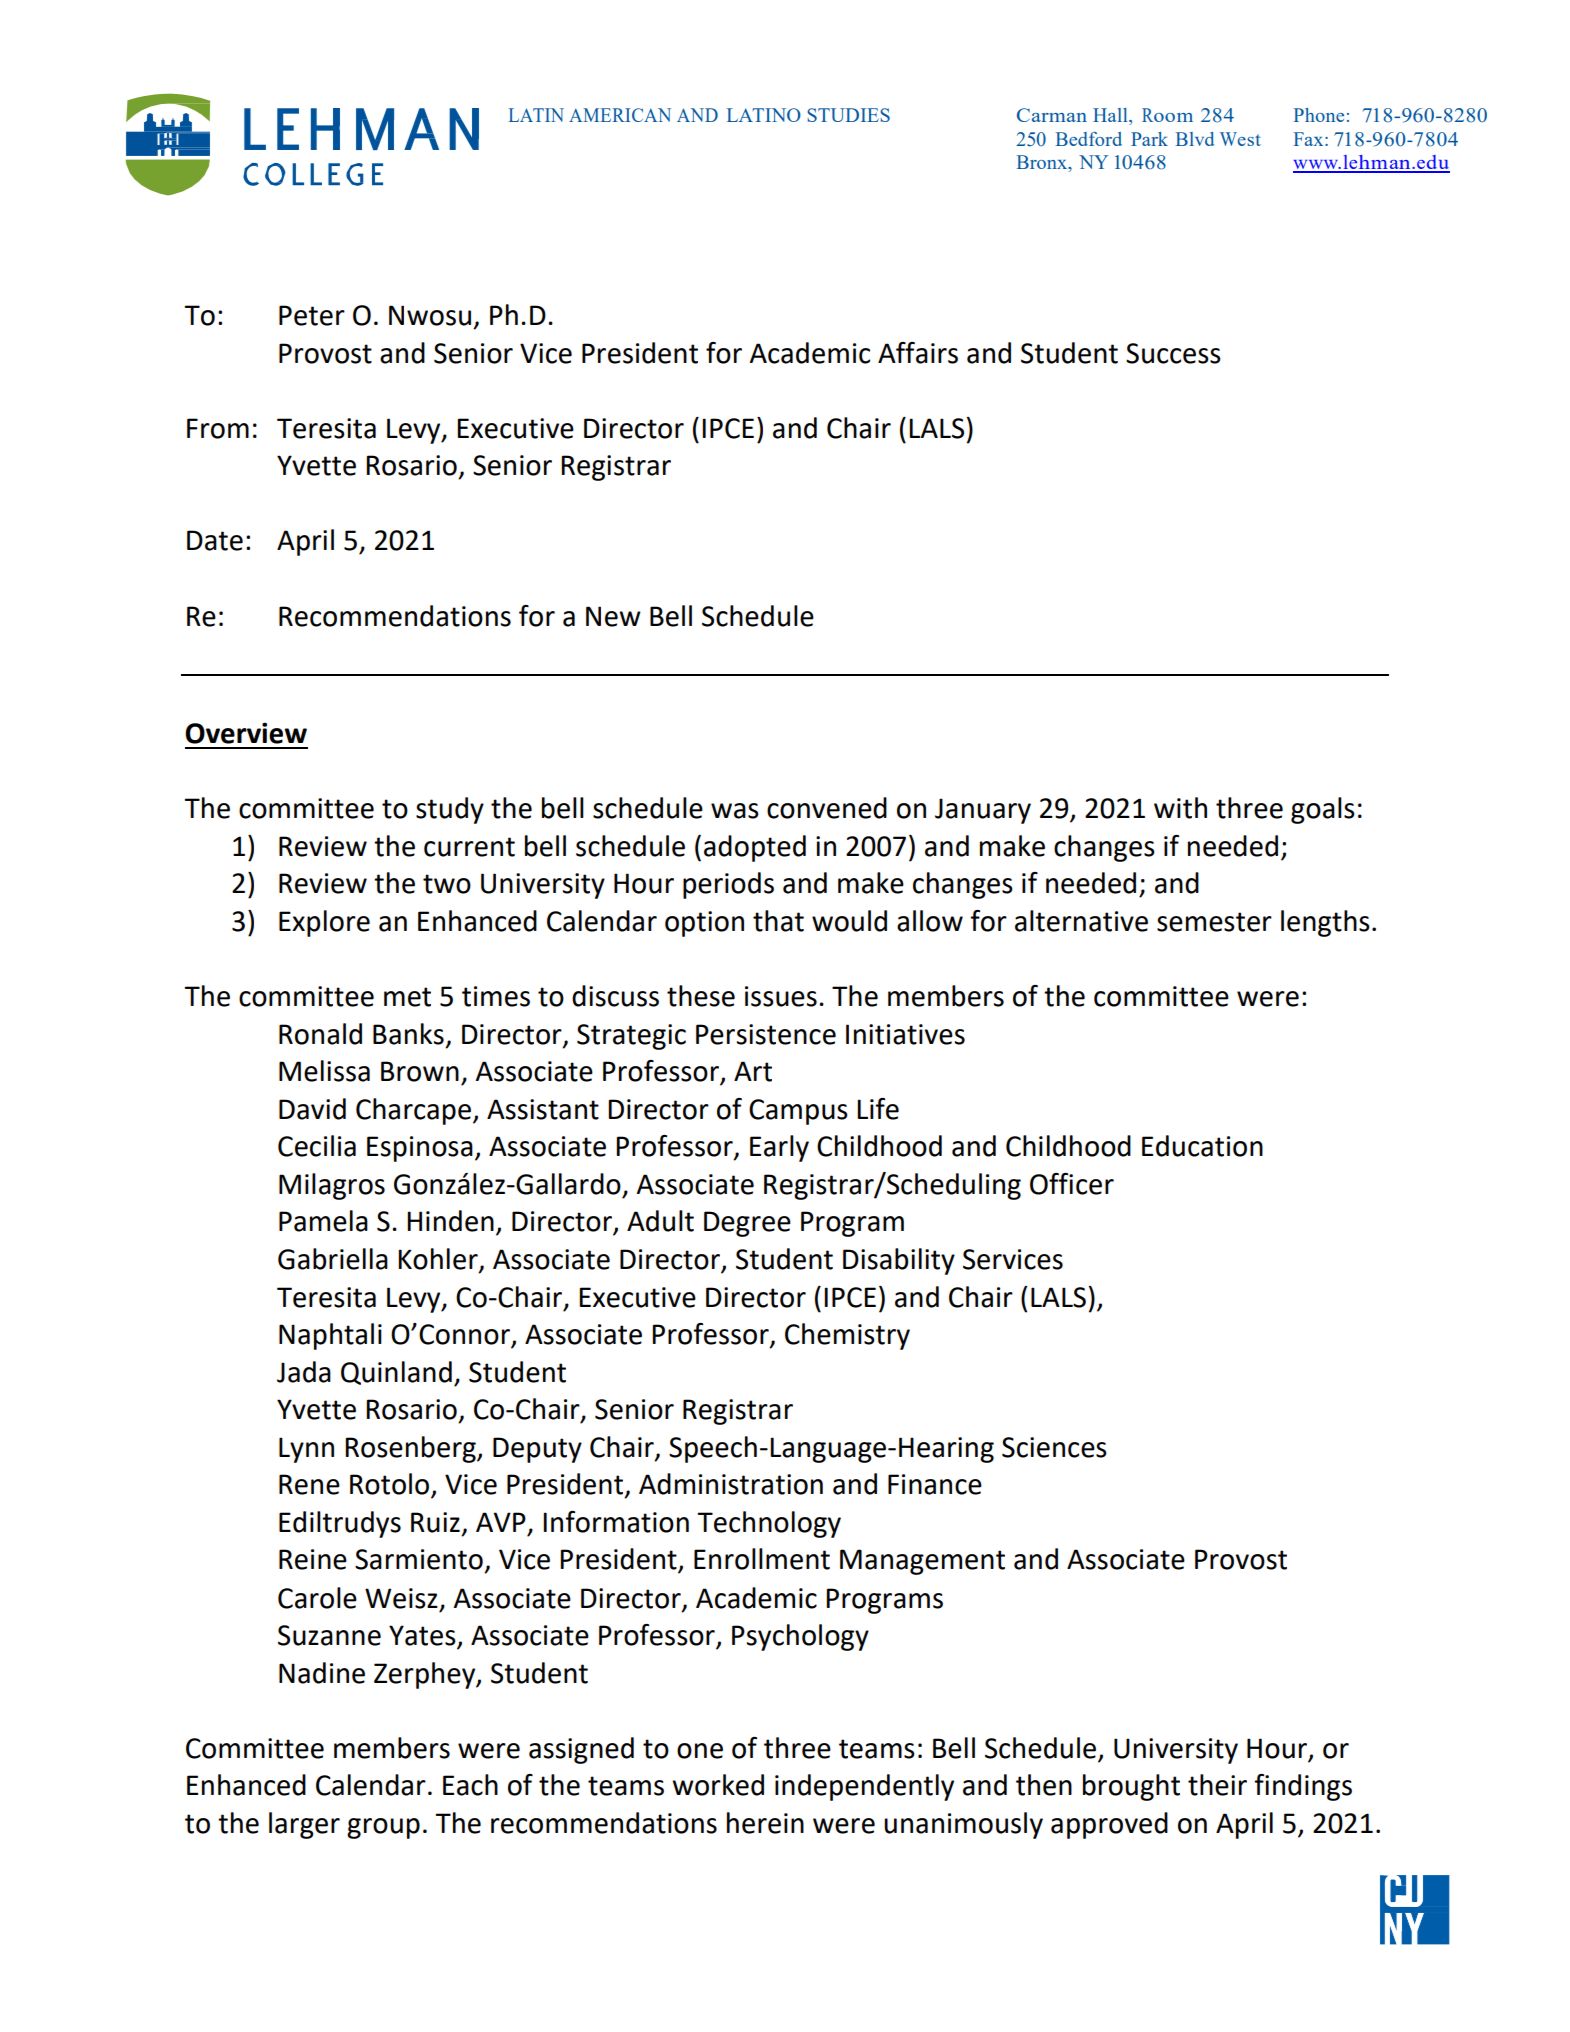  What do you see at coordinates (1214, 922) in the screenshot?
I see `semester` at bounding box center [1214, 922].
